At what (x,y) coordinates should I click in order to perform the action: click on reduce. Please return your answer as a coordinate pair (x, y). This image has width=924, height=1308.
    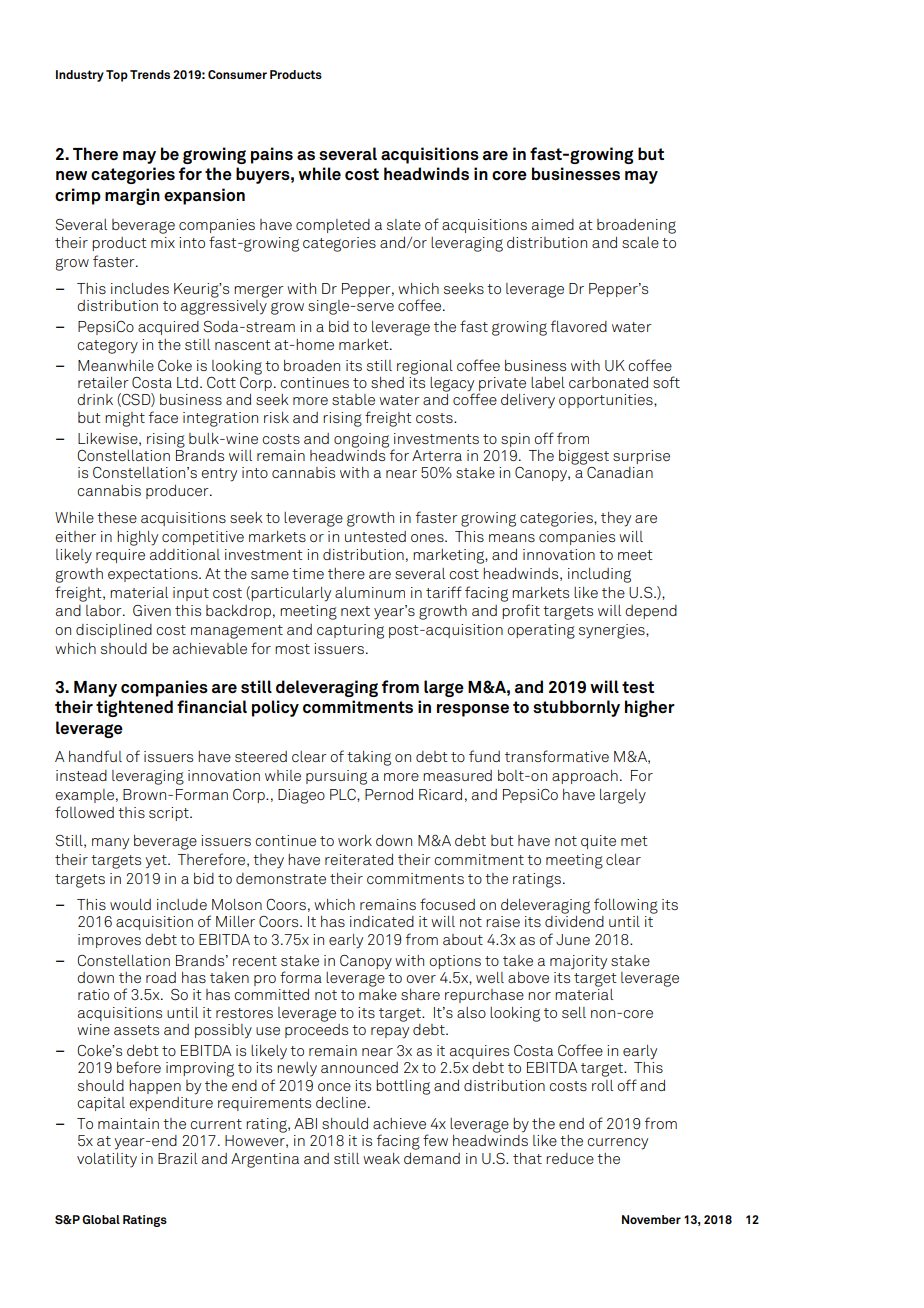
    Looking at the image, I should click on (570, 1158).
